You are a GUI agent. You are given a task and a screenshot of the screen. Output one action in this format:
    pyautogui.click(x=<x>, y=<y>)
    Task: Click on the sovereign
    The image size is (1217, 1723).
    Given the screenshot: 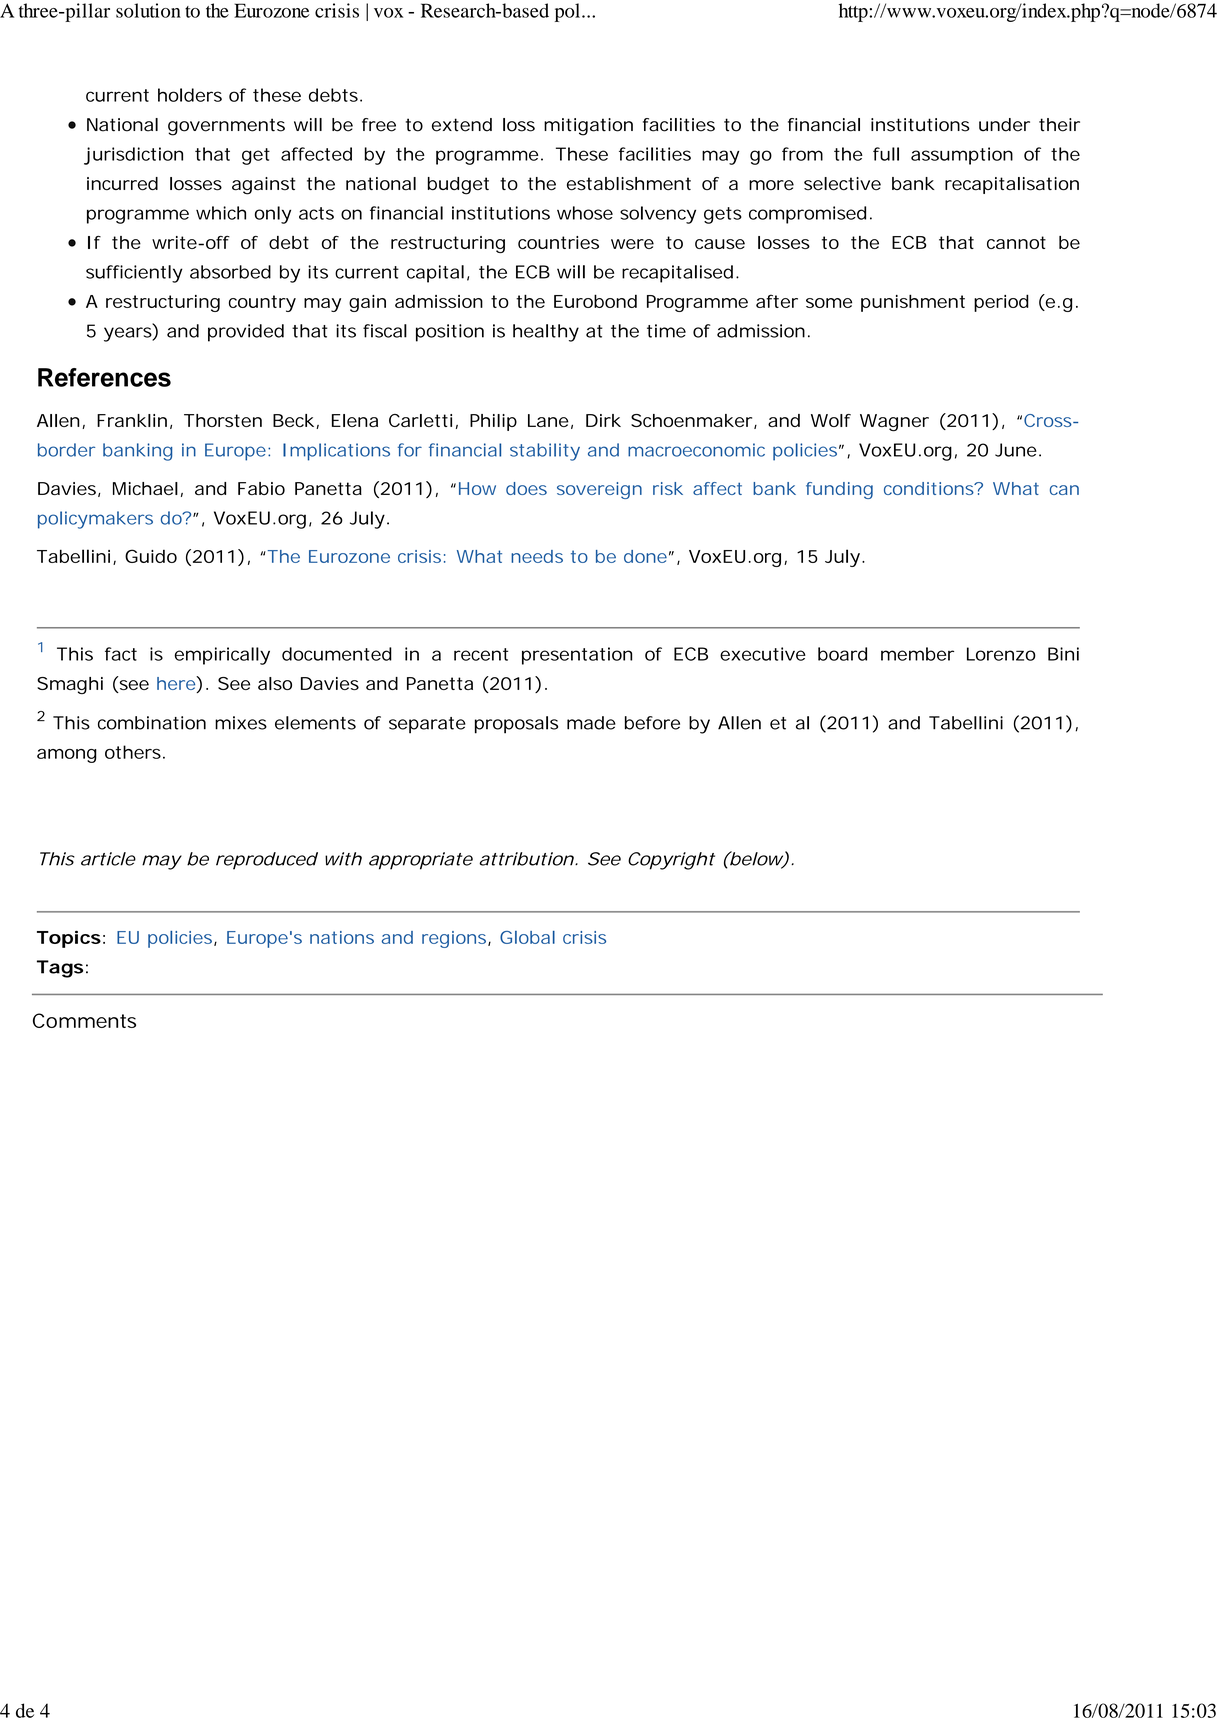 What is the action you would take?
    pyautogui.click(x=599, y=490)
